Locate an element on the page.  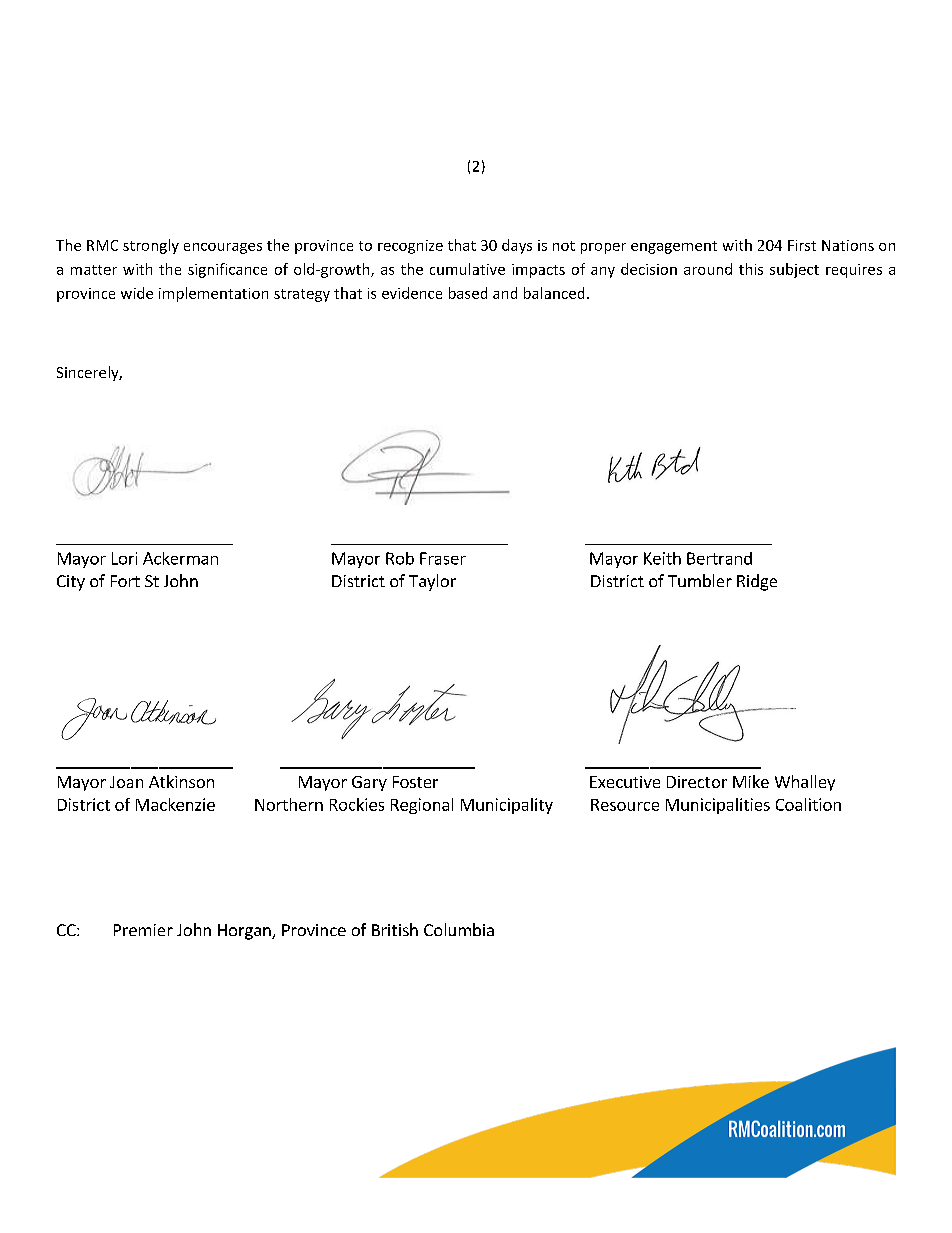
Premier is located at coordinates (143, 930).
